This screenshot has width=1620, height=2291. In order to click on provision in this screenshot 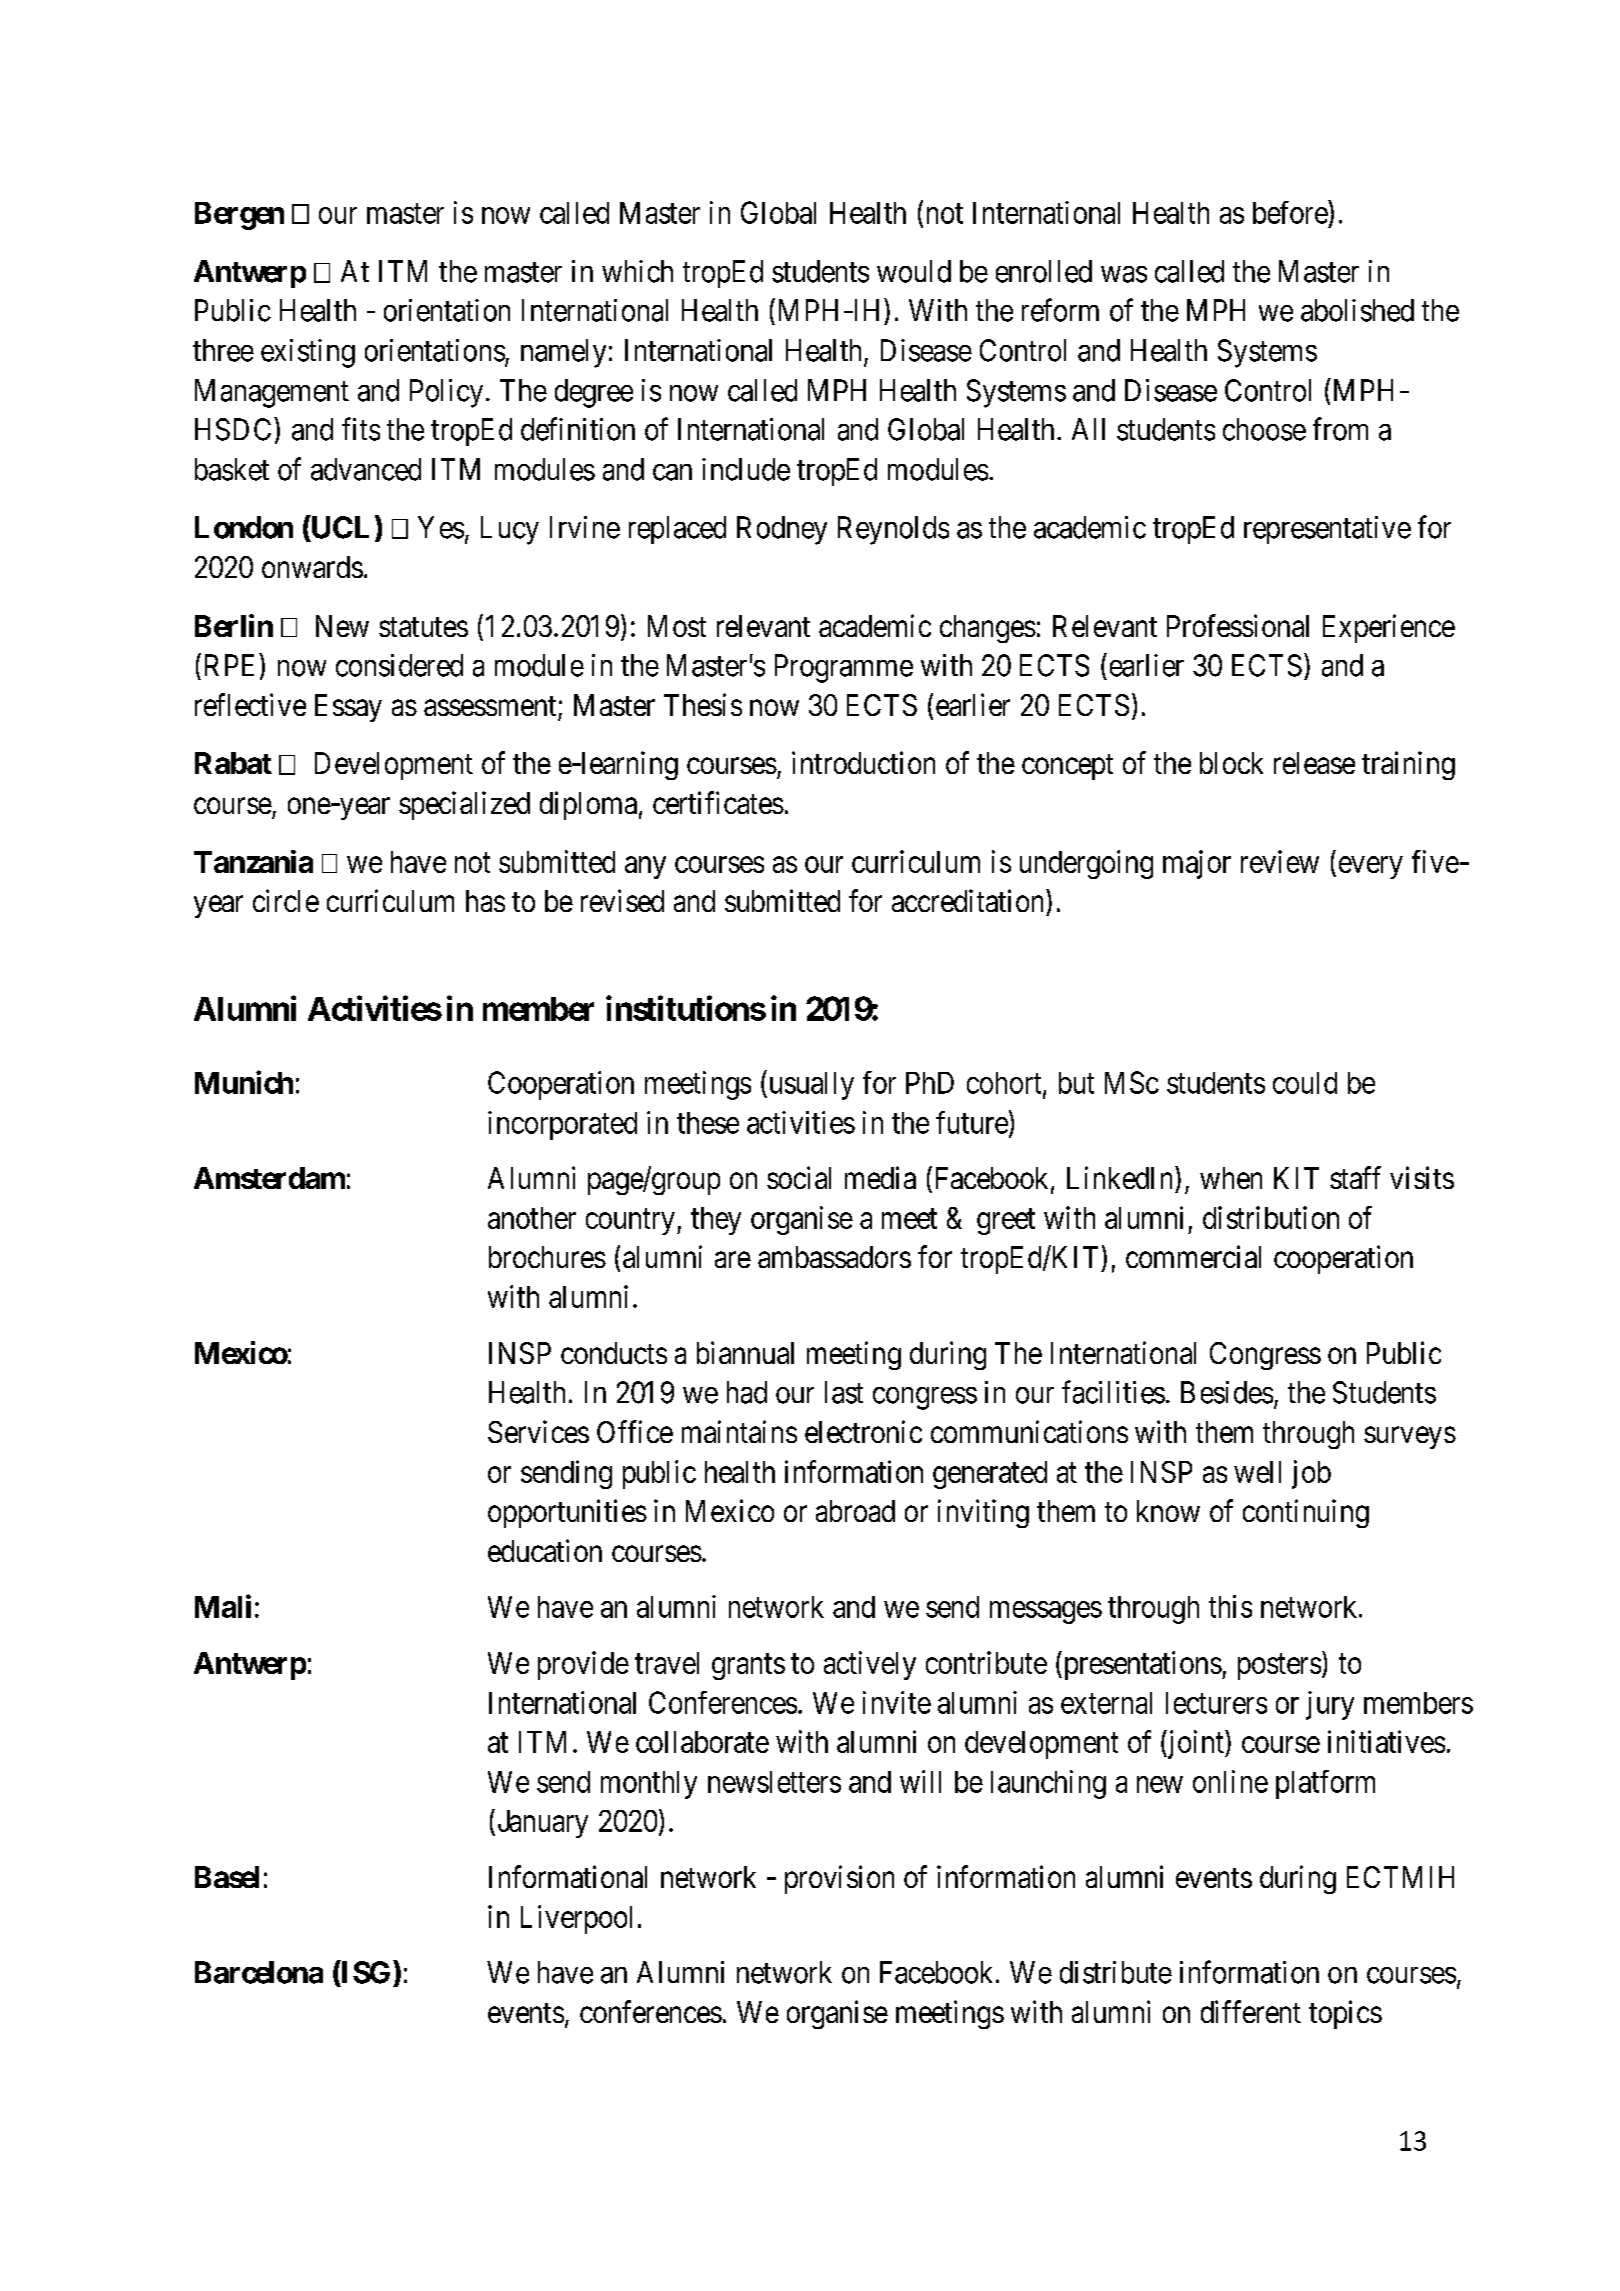, I will do `click(839, 1879)`.
